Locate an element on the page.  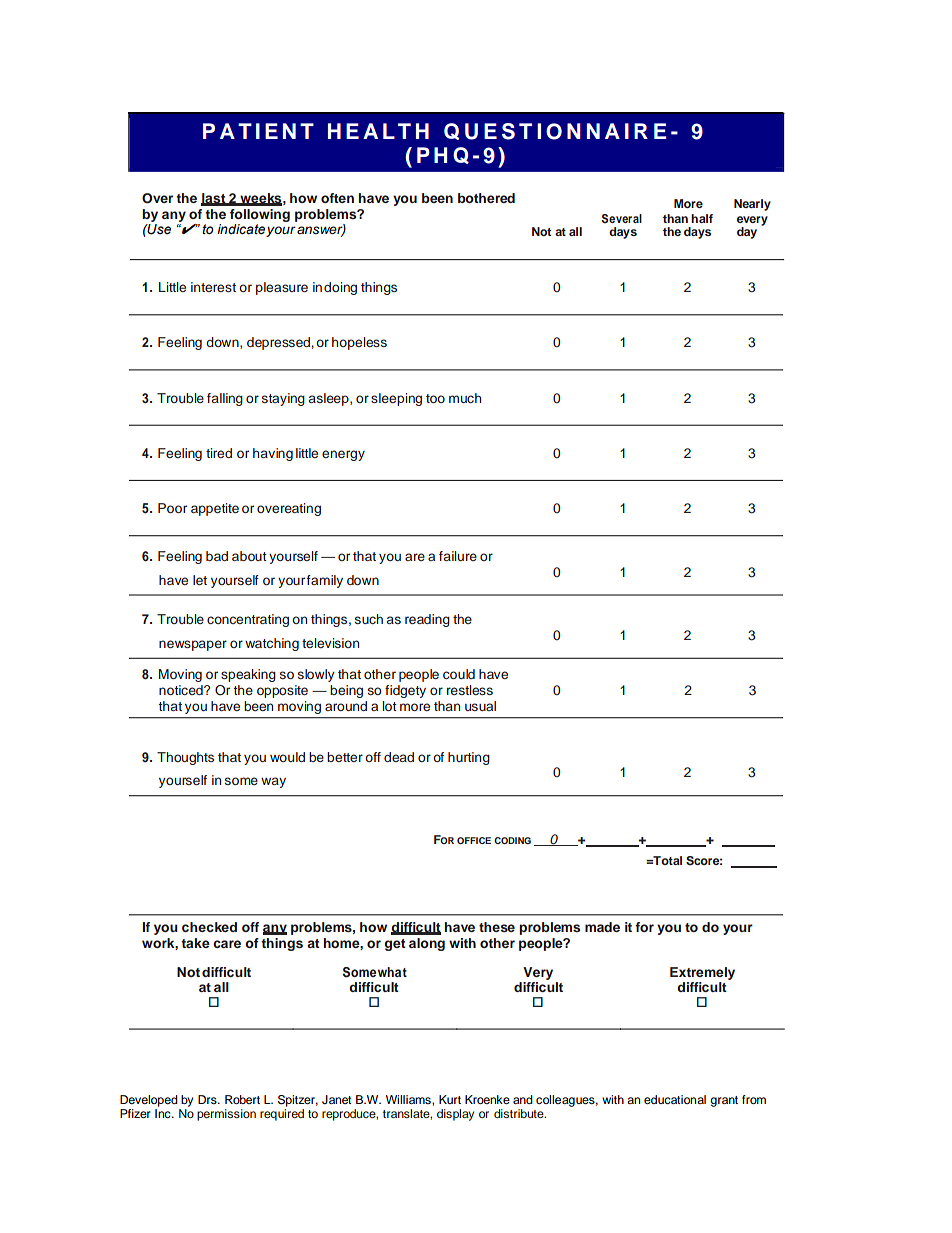
OFFICE is located at coordinates (474, 840).
